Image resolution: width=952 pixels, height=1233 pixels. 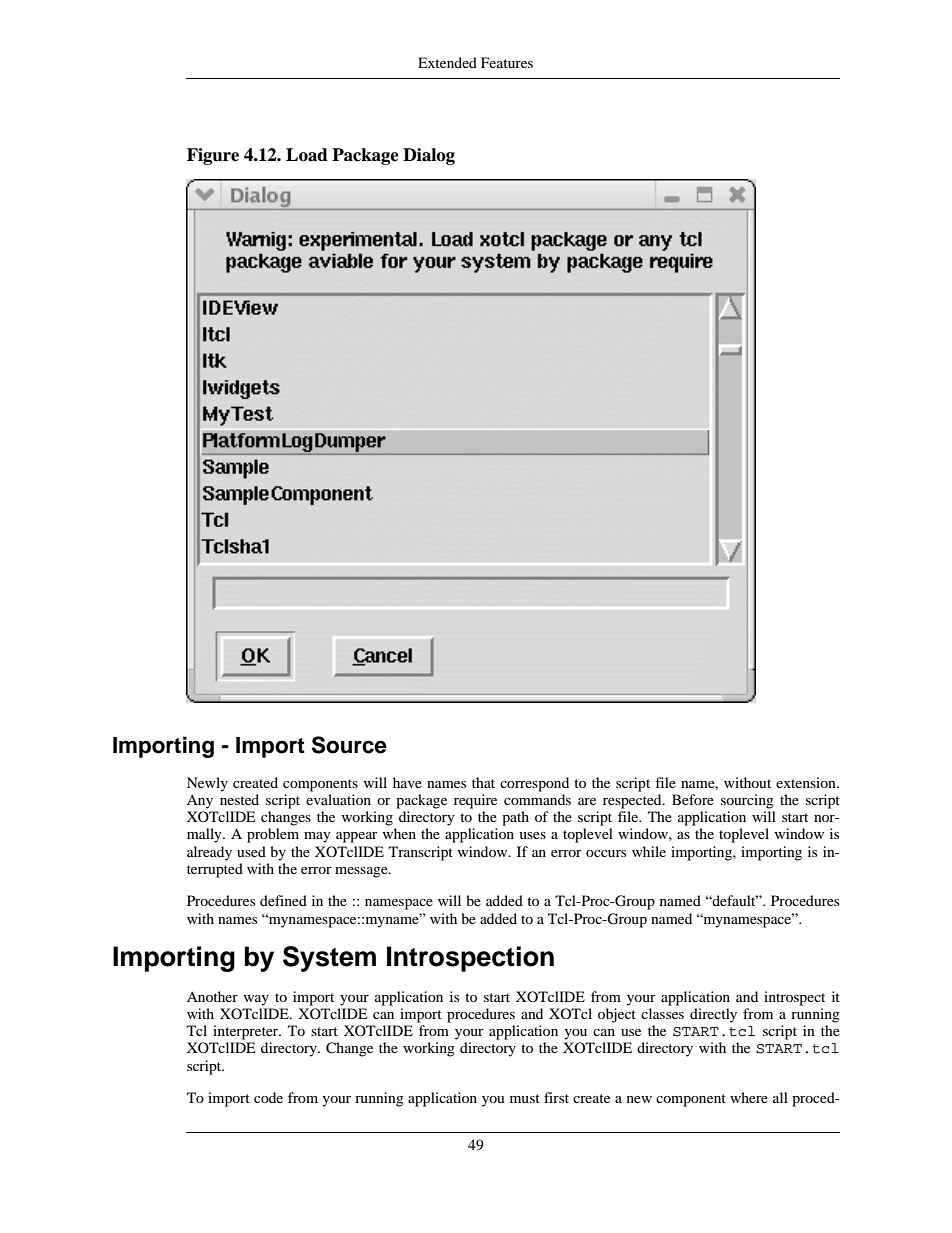 What do you see at coordinates (349, 745) in the screenshot?
I see `Source` at bounding box center [349, 745].
